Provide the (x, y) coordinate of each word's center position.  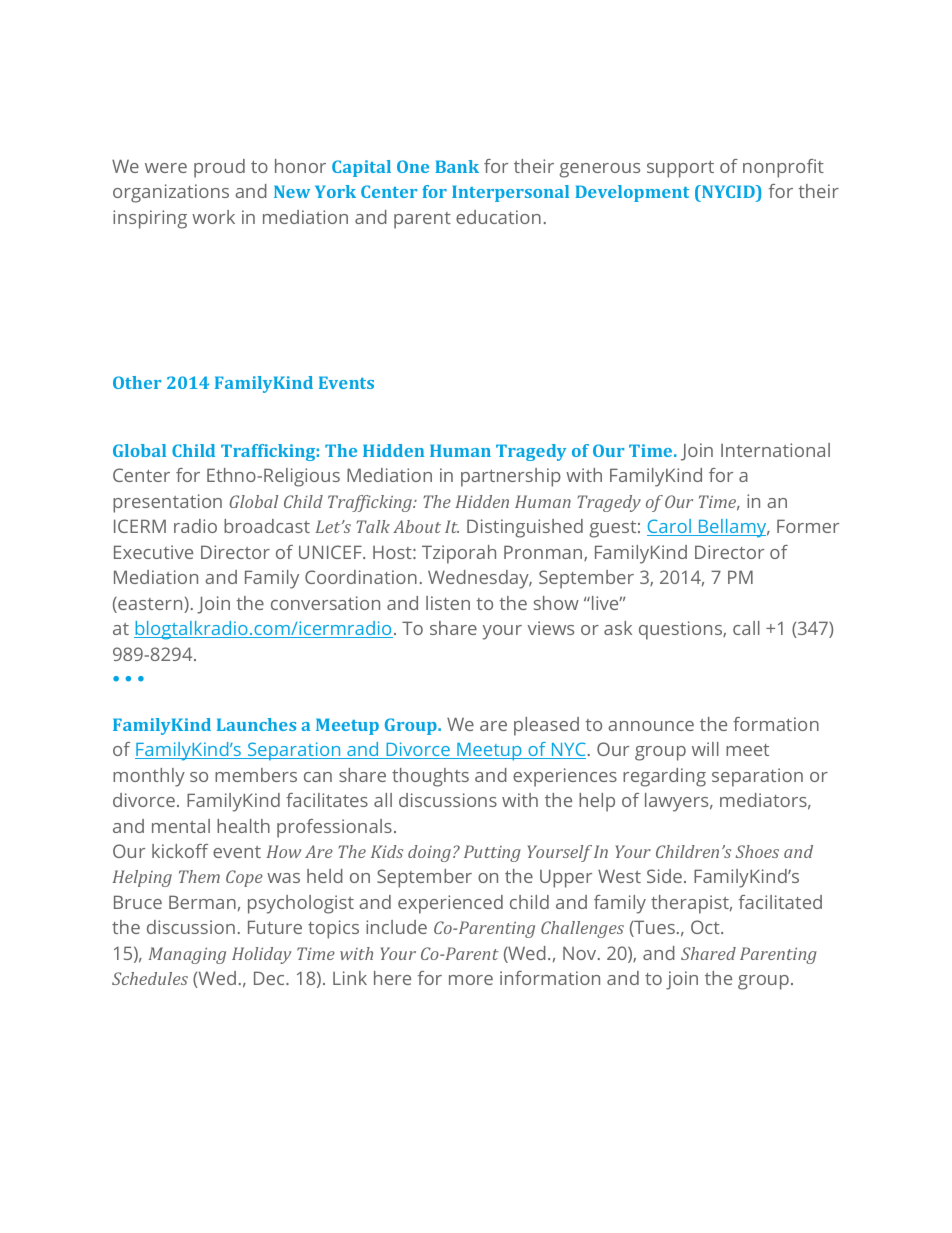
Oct (706, 927)
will (705, 749)
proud (219, 168)
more (471, 980)
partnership (511, 477)
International (775, 450)
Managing (187, 955)
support (680, 169)
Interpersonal (510, 193)
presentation (167, 503)
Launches (256, 724)
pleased (546, 726)
